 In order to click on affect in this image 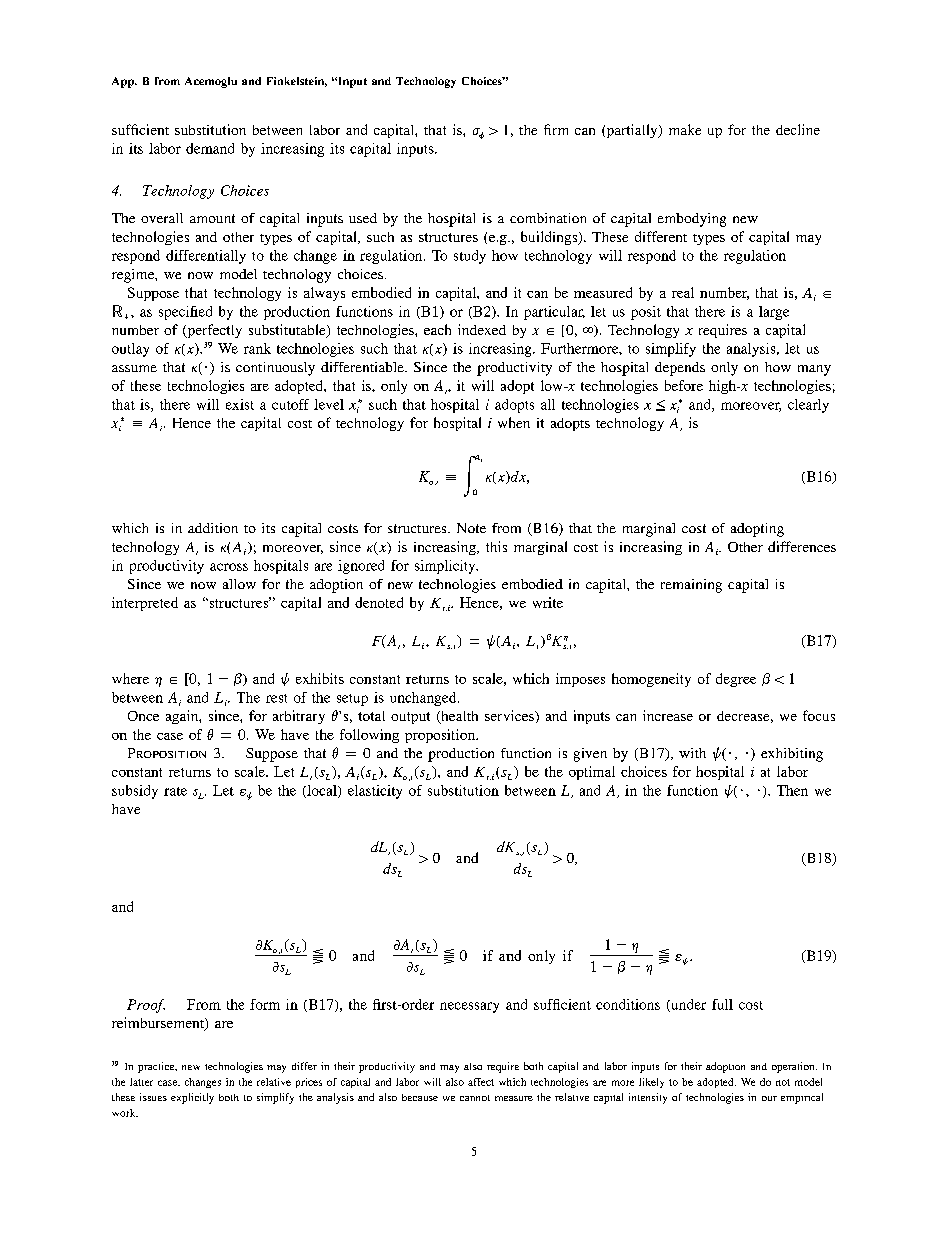, I will do `click(481, 1082)`.
